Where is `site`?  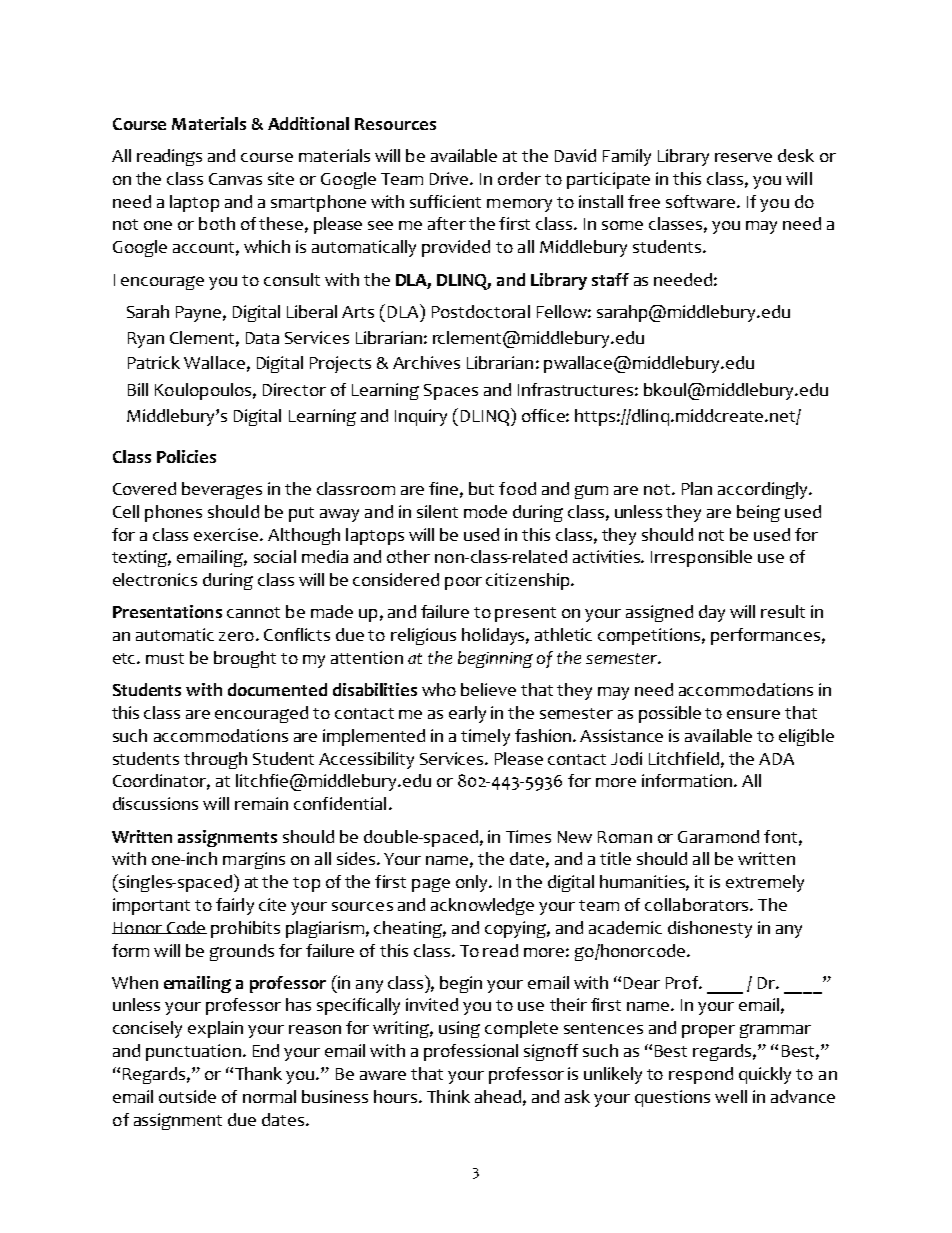 site is located at coordinates (281, 178).
